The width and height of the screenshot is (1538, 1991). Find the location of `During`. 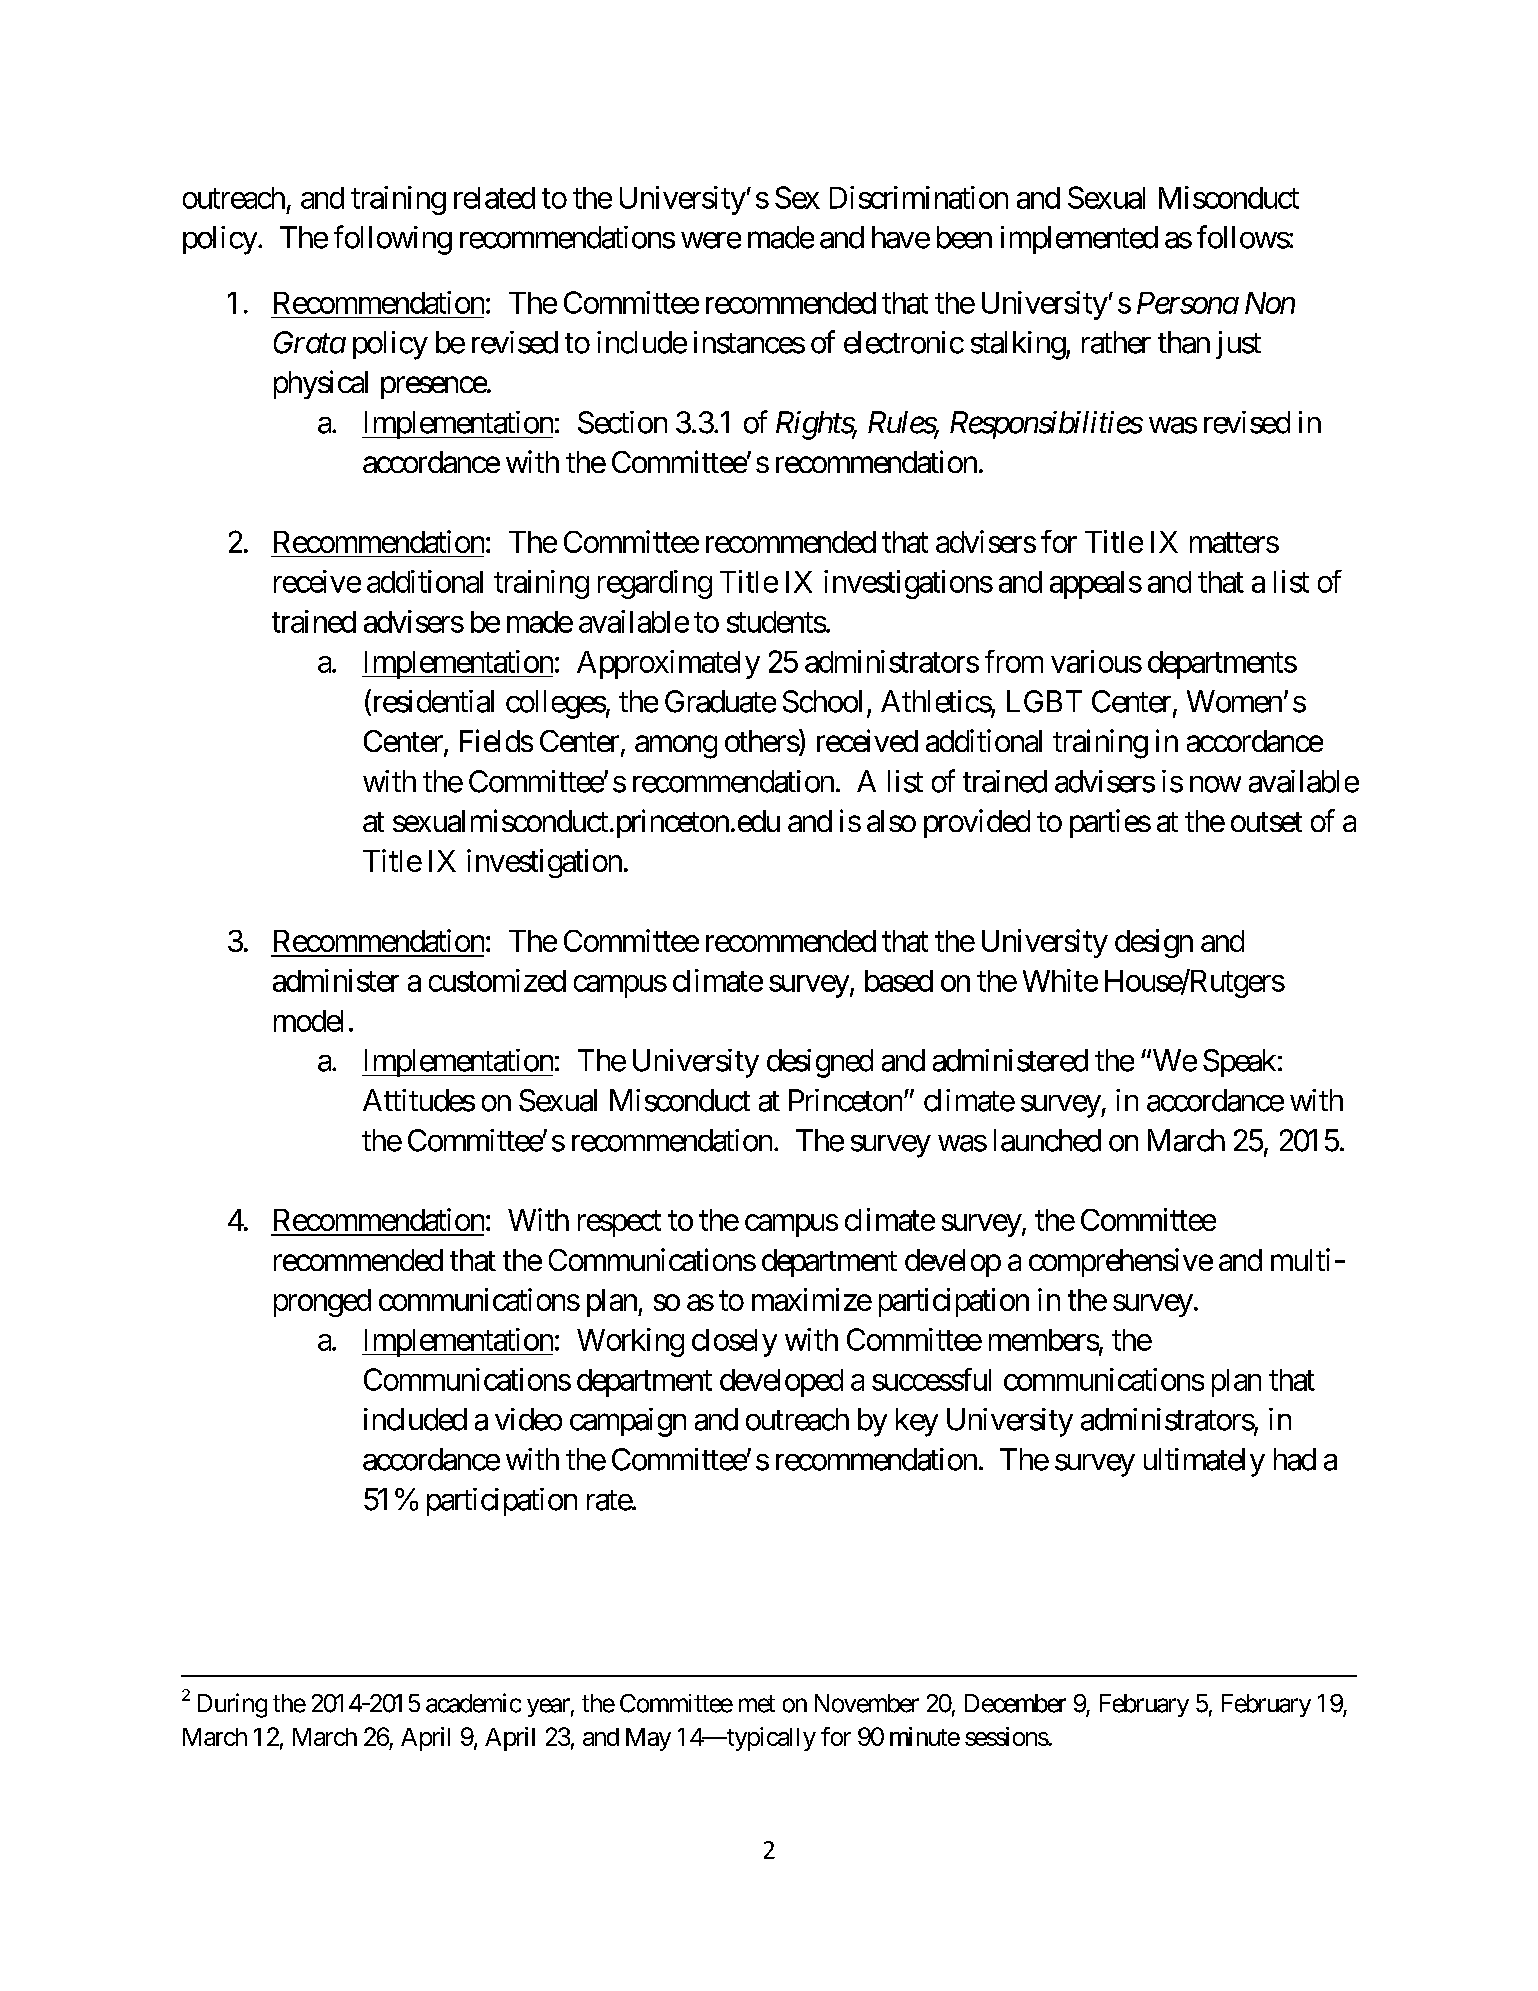

During is located at coordinates (232, 1705).
